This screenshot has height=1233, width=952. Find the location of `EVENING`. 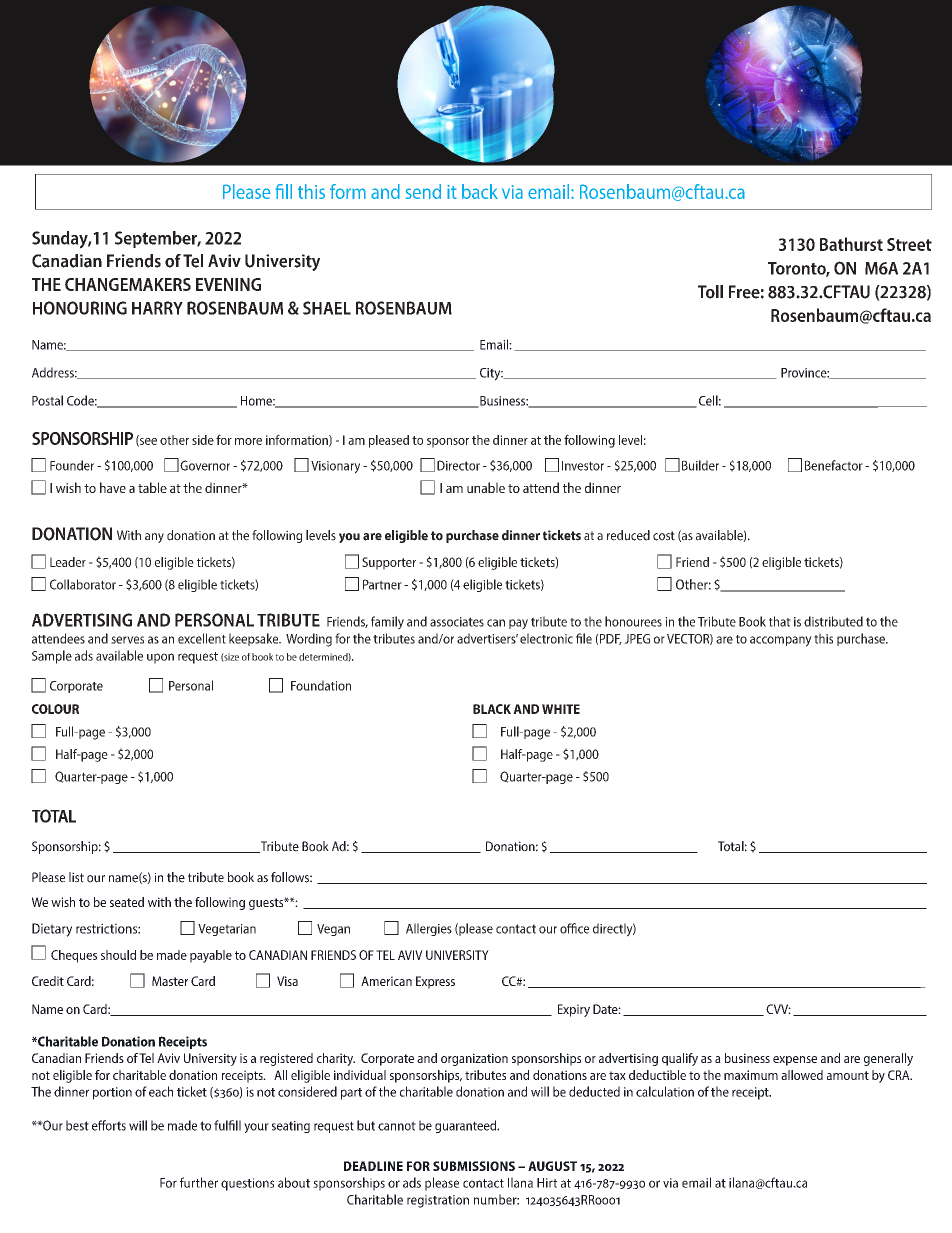

EVENING is located at coordinates (228, 284).
